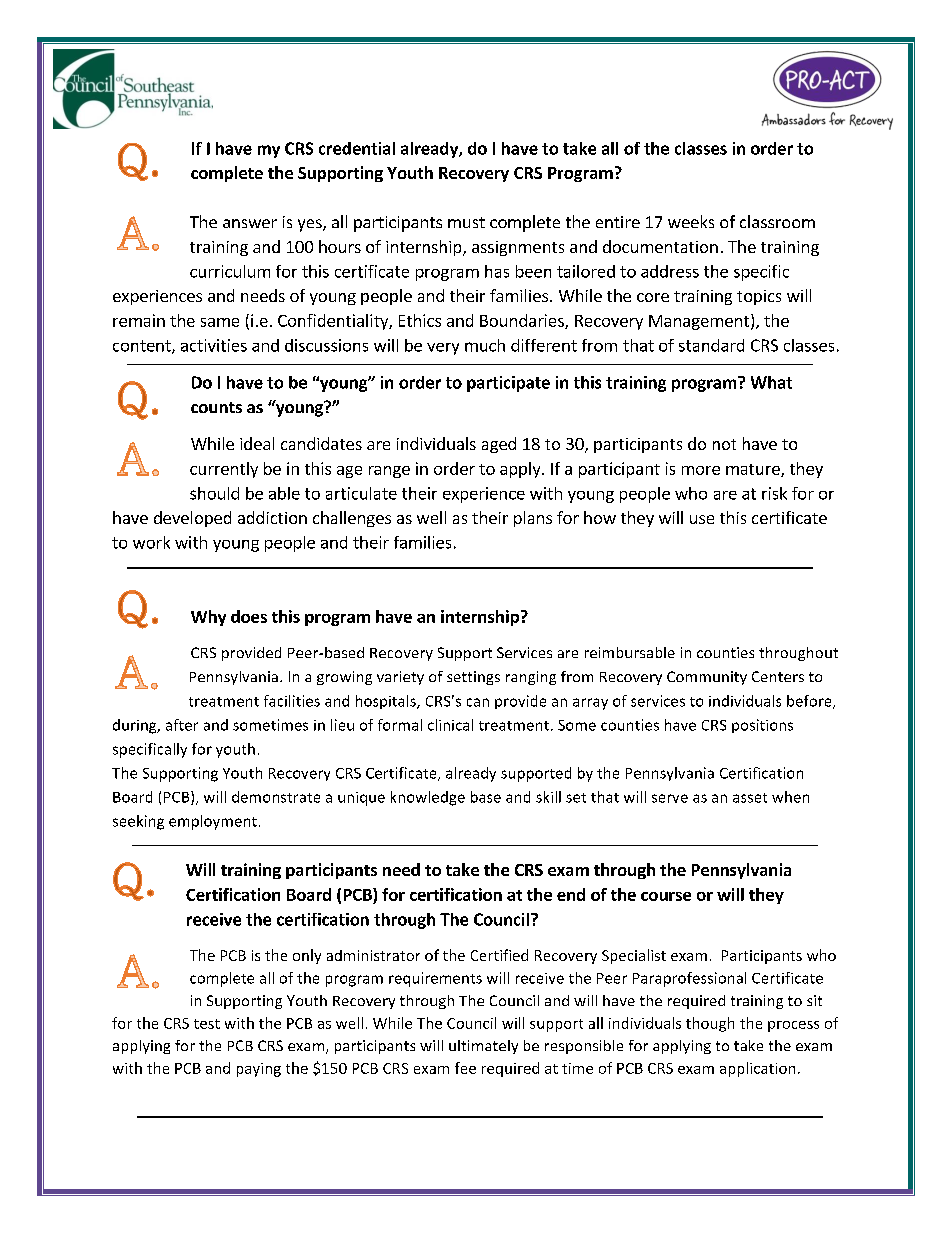  Describe the element at coordinates (466, 222) in the document. I see `must` at that location.
